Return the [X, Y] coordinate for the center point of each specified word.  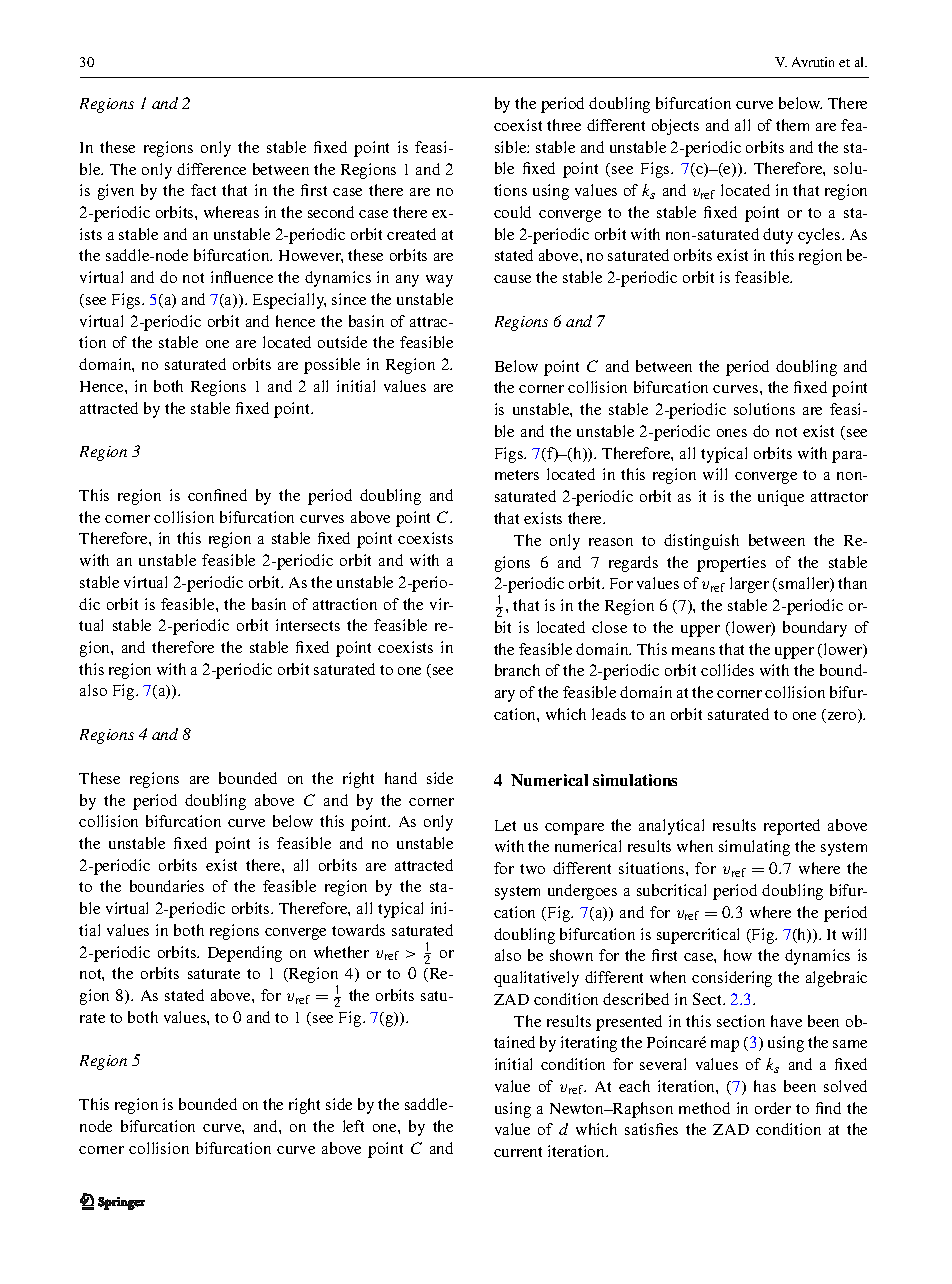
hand [401, 778]
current [518, 1152]
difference [211, 169]
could [512, 212]
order [773, 1108]
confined [217, 495]
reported [792, 827]
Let [505, 825]
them [792, 125]
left [353, 1126]
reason [611, 542]
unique [781, 498]
